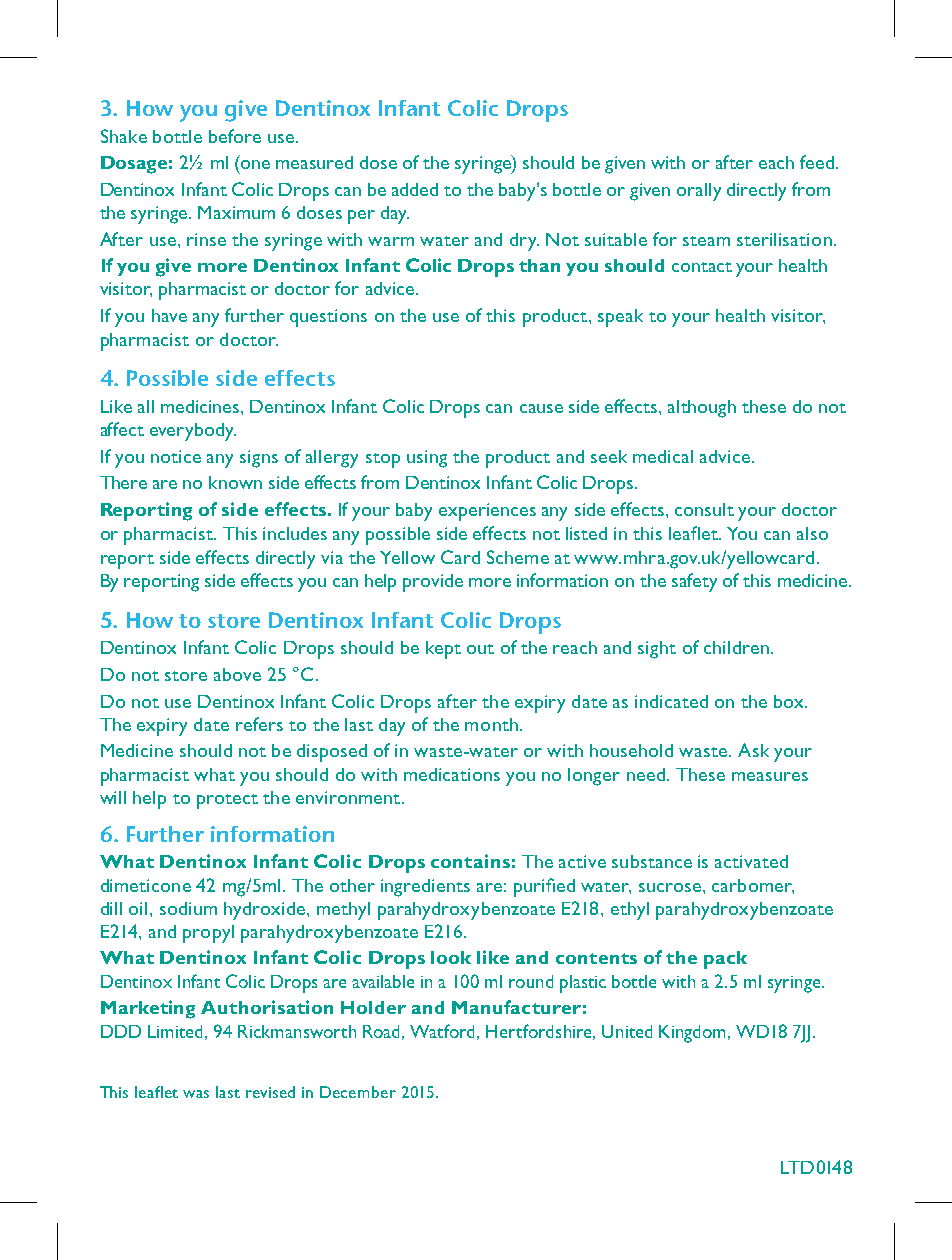 The height and width of the screenshot is (1260, 952). Describe the element at coordinates (663, 456) in the screenshot. I see `medical` at that location.
